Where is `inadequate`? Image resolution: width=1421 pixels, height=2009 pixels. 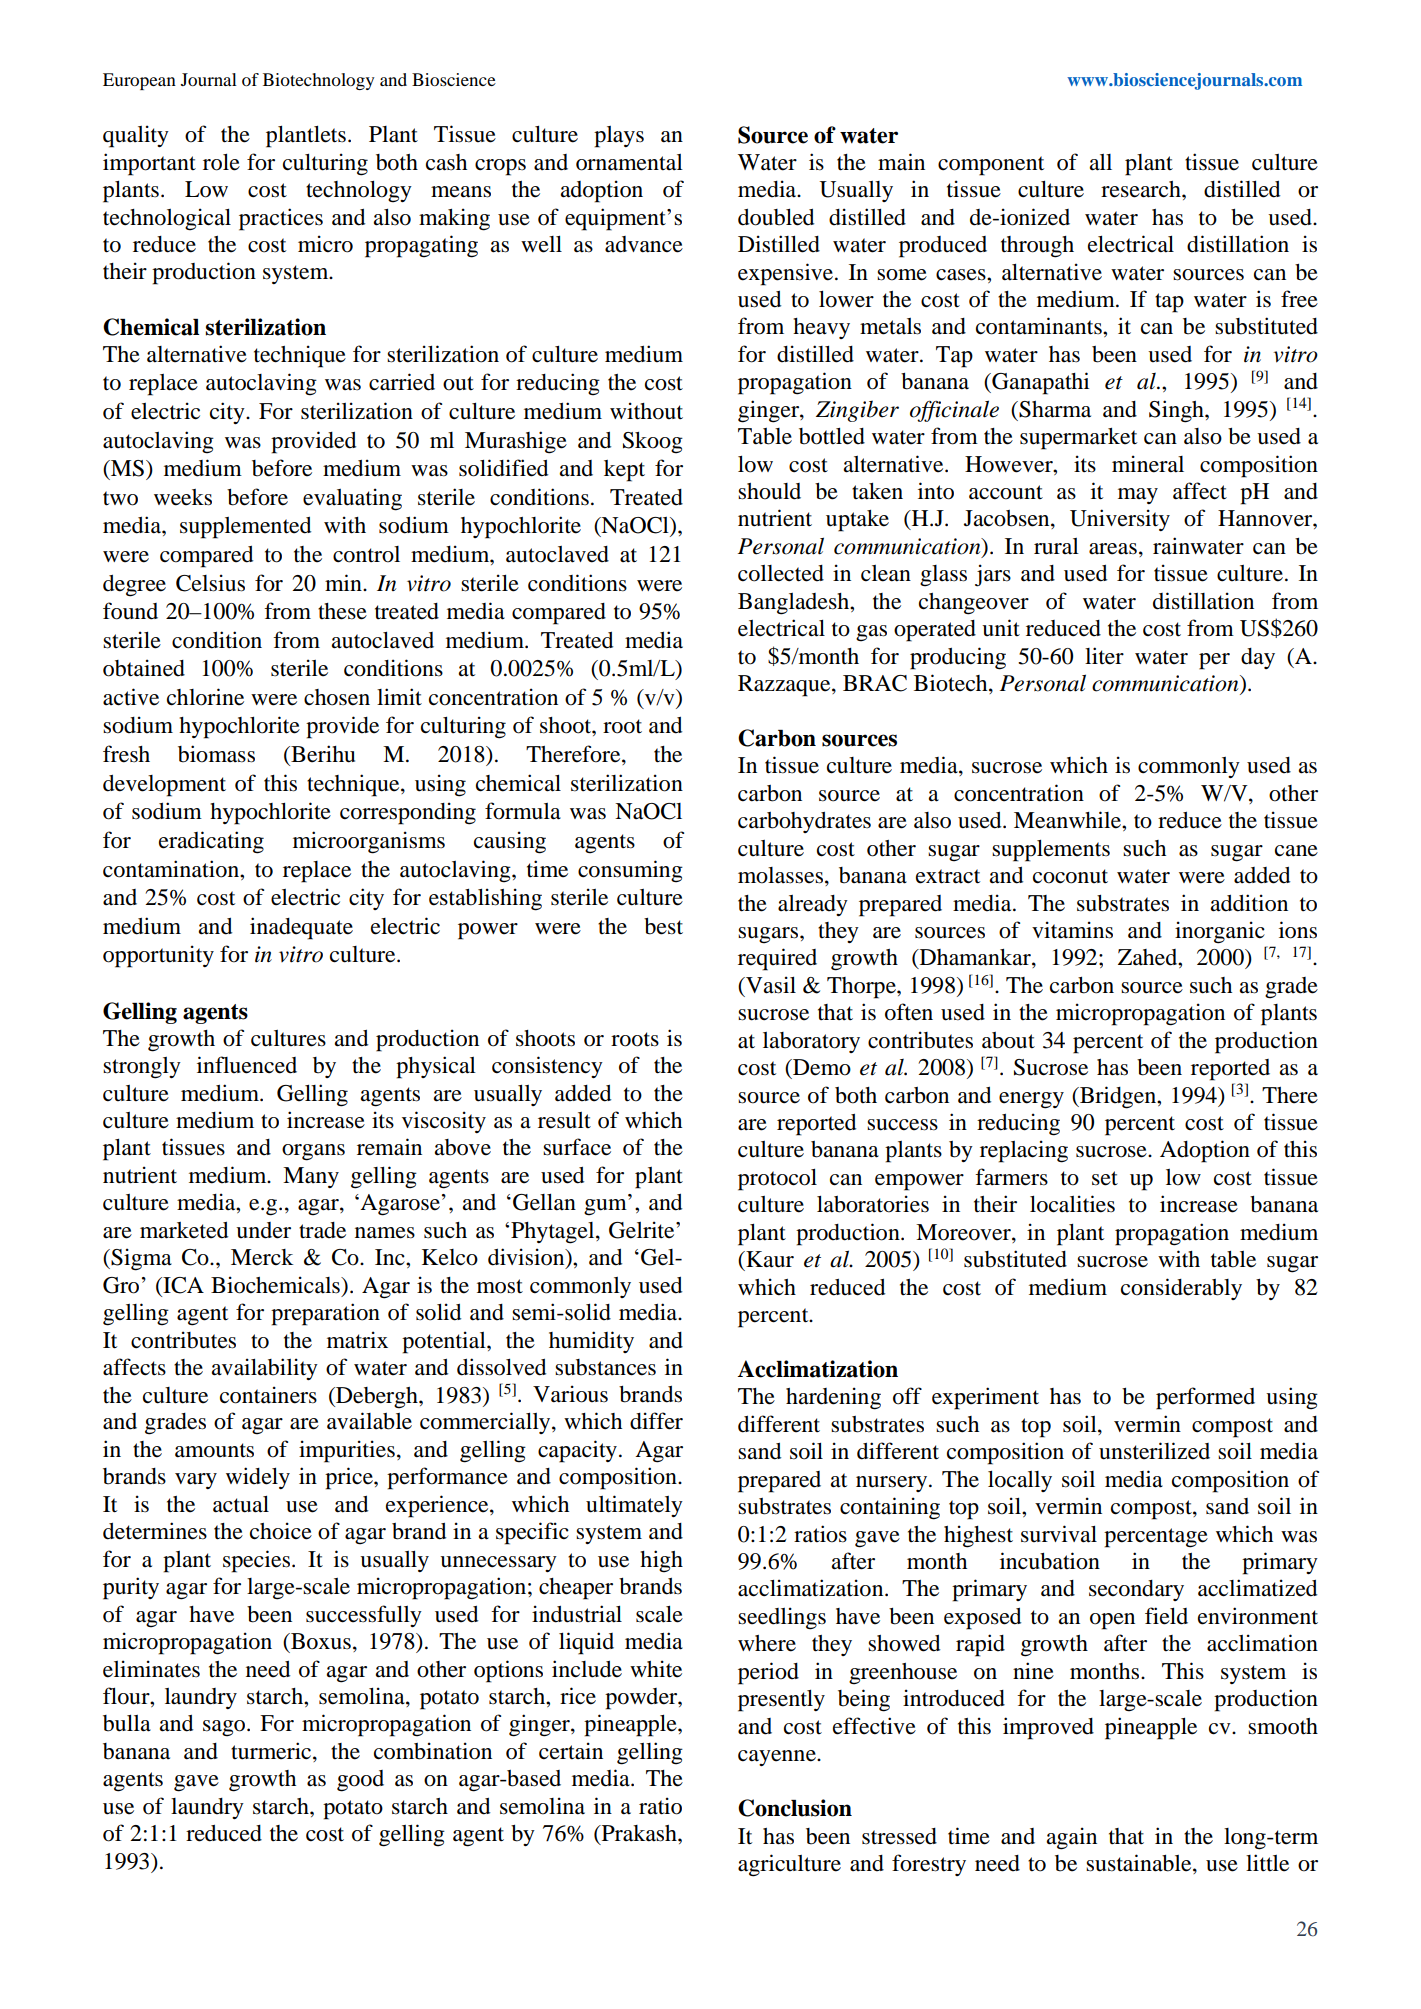 inadequate is located at coordinates (301, 928).
